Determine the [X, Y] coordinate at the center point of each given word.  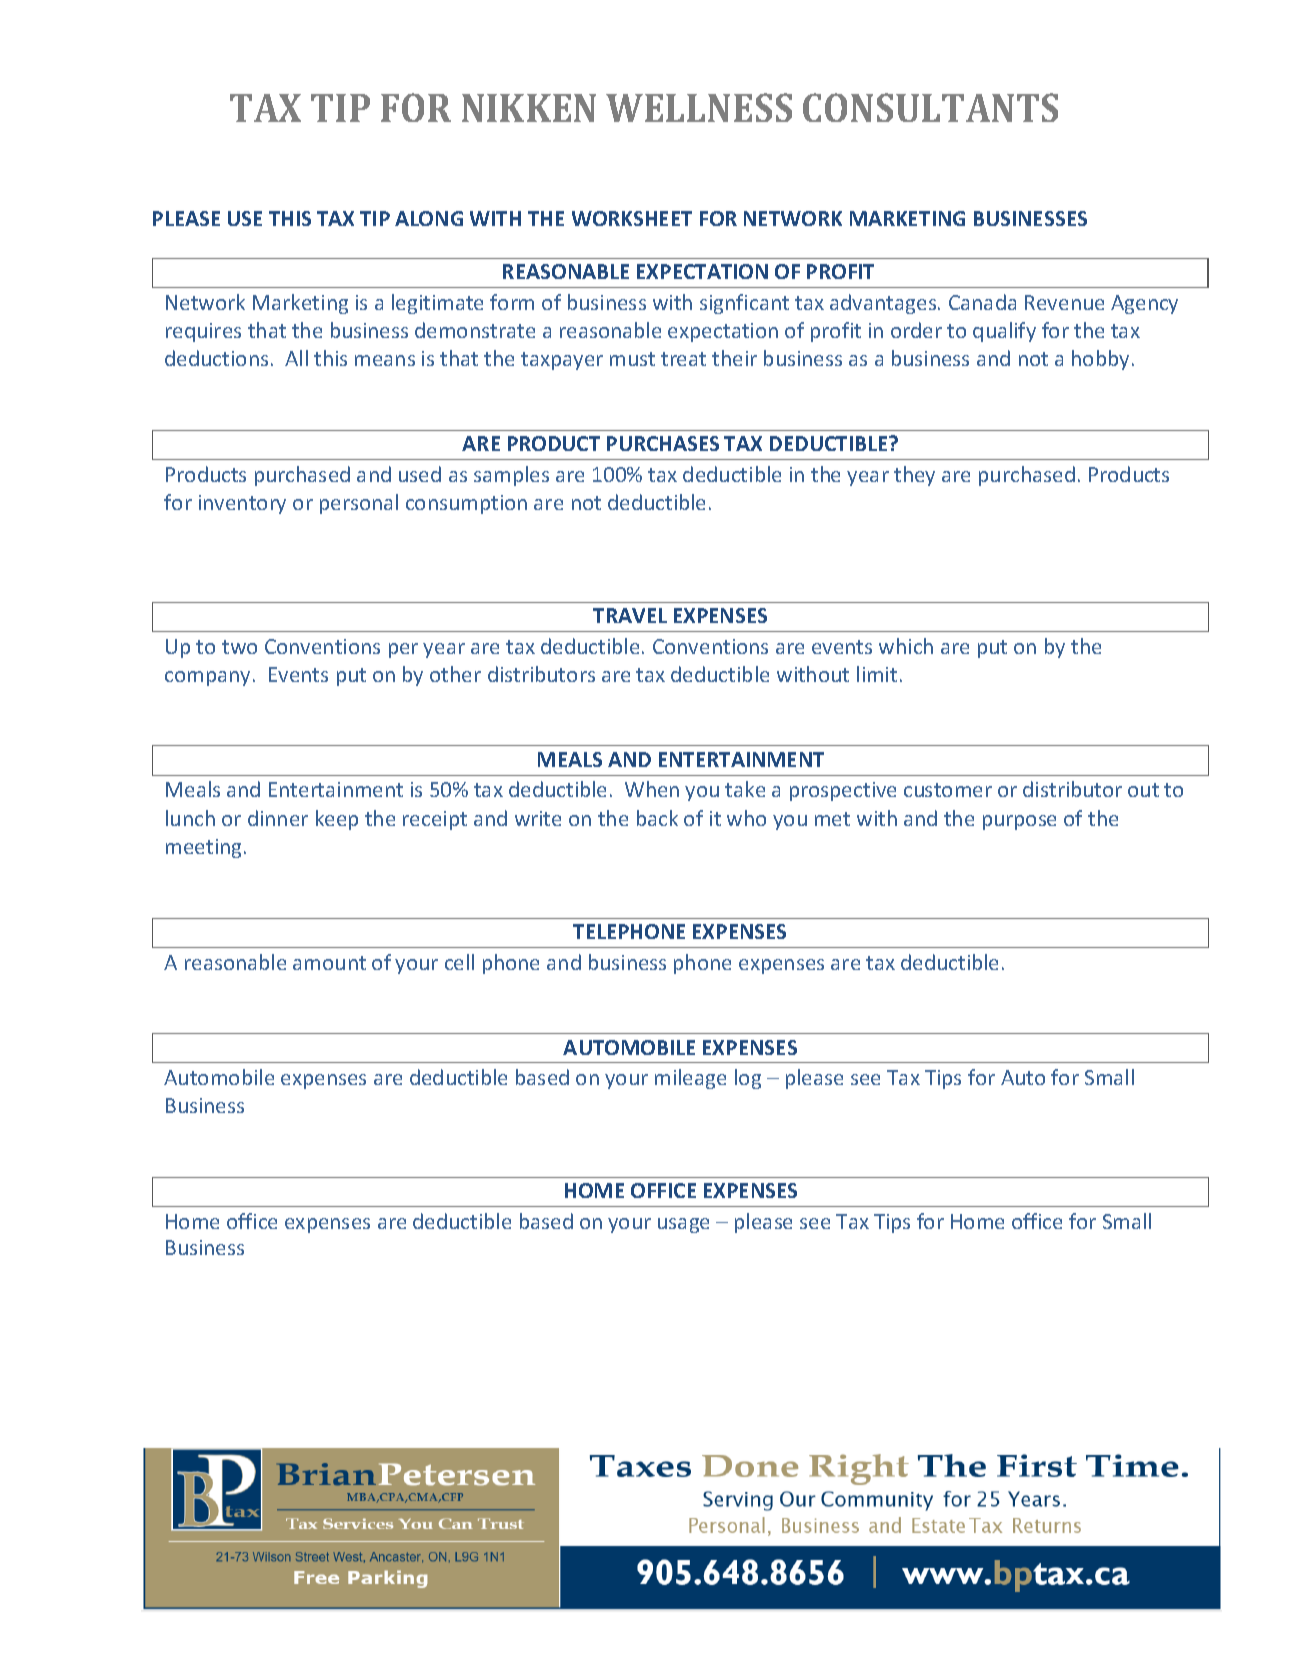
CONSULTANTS [930, 107]
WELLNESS [699, 107]
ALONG [429, 218]
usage [683, 1225]
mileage [690, 1079]
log [748, 1079]
